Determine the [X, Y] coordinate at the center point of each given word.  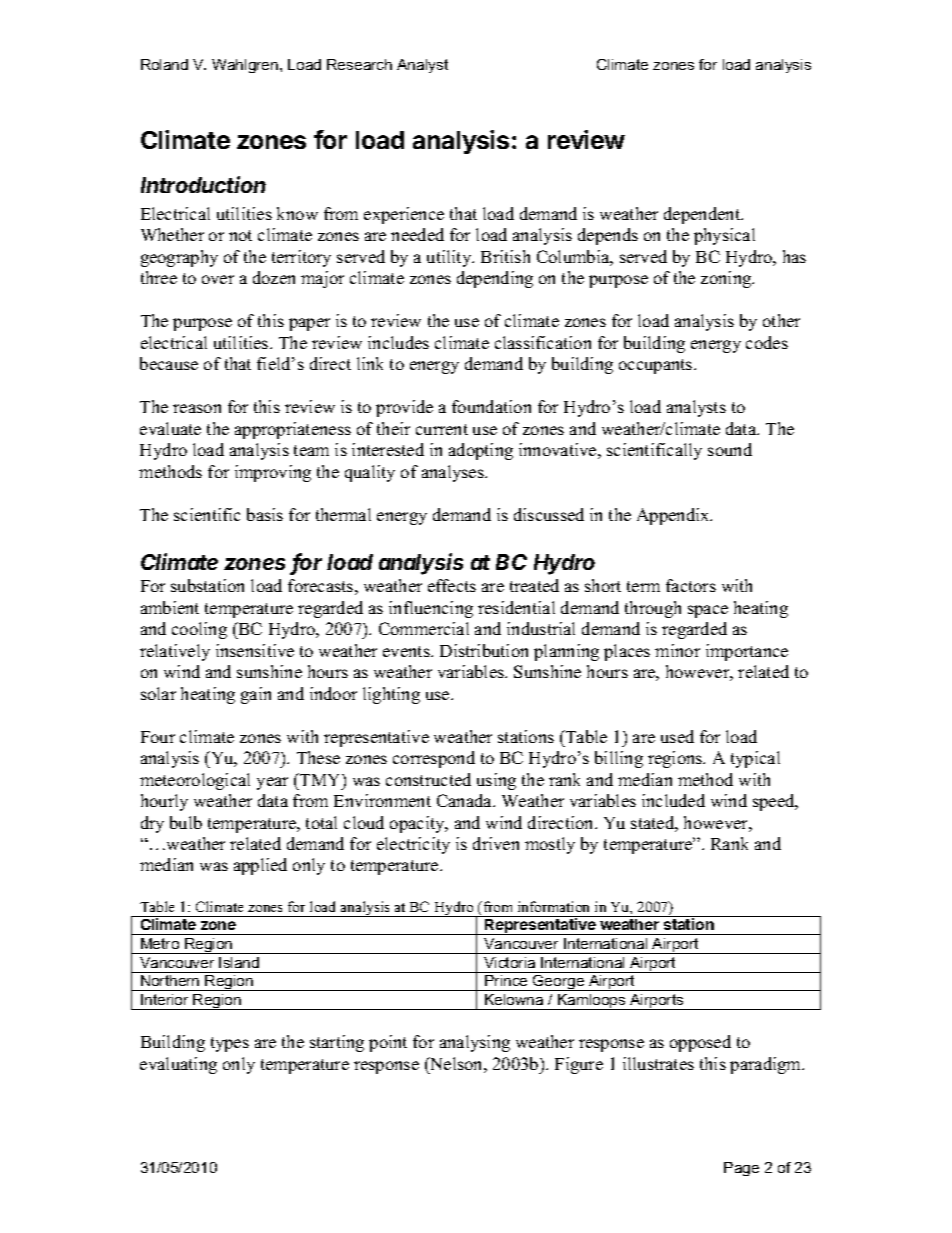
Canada [465, 800]
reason [197, 408]
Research [359, 64]
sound [730, 449]
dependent [703, 215]
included [673, 800]
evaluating [178, 1065]
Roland [164, 64]
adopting [481, 451]
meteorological [195, 781]
